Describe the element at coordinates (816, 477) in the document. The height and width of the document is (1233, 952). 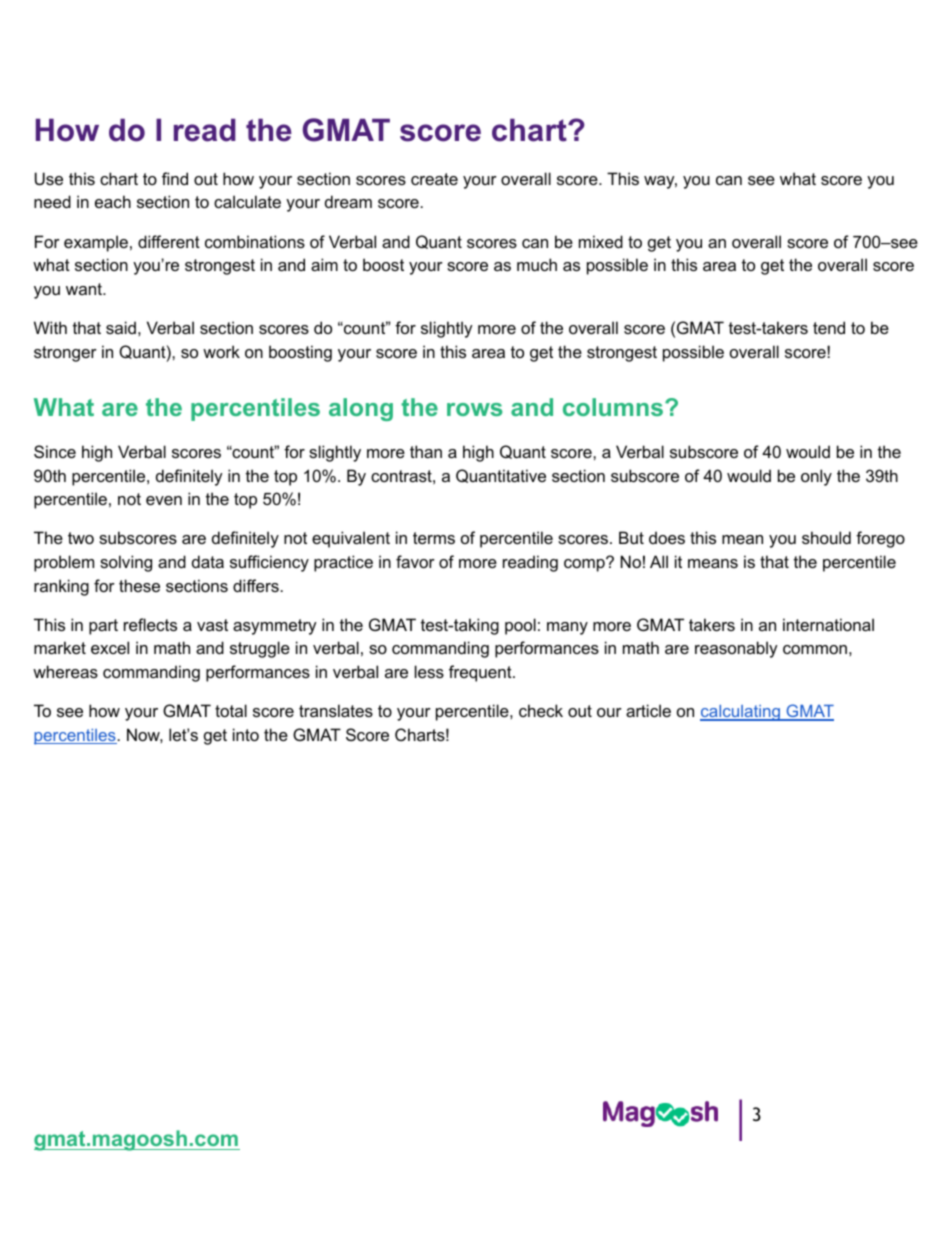
I see `only` at that location.
